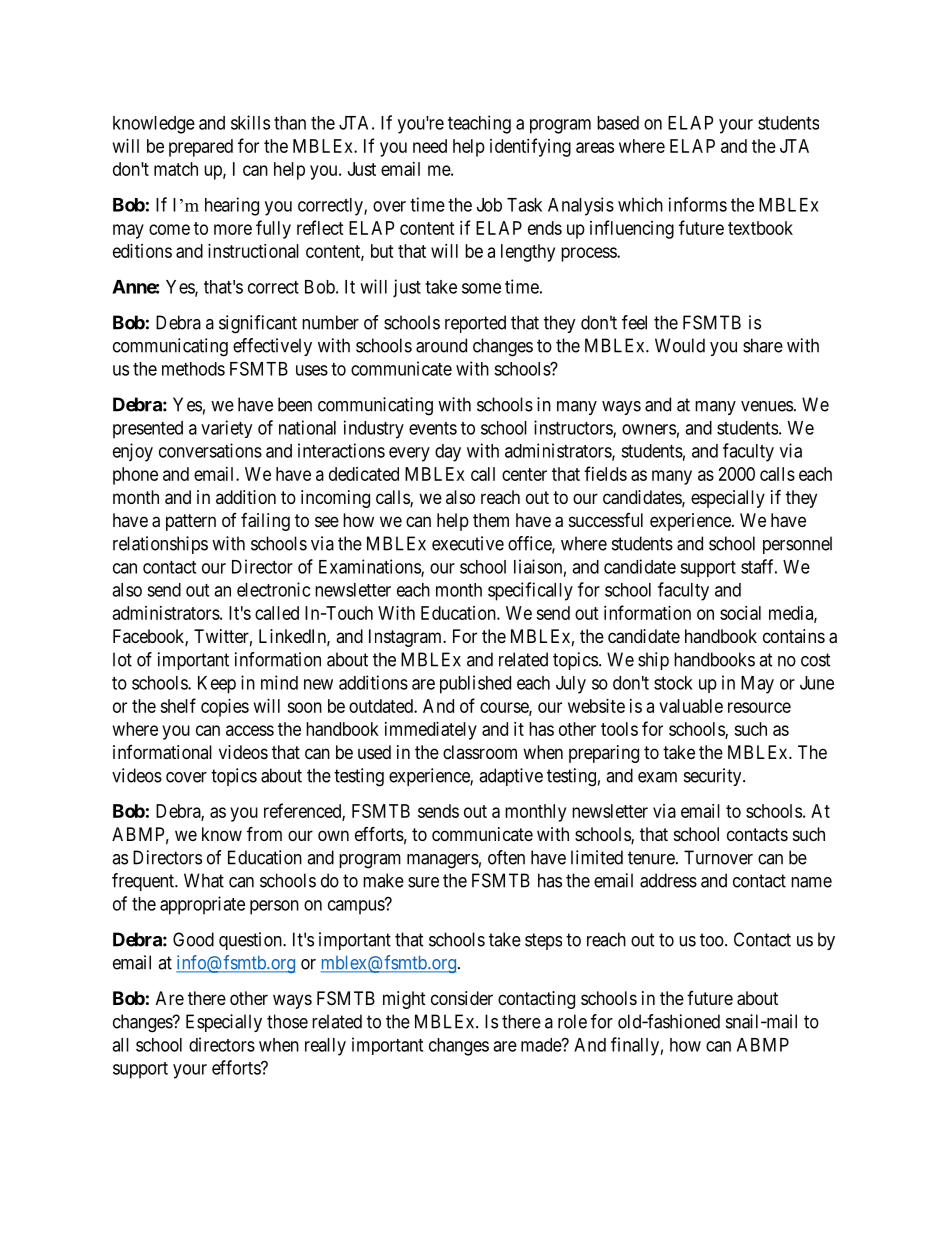 The image size is (952, 1233). I want to click on social, so click(740, 613).
